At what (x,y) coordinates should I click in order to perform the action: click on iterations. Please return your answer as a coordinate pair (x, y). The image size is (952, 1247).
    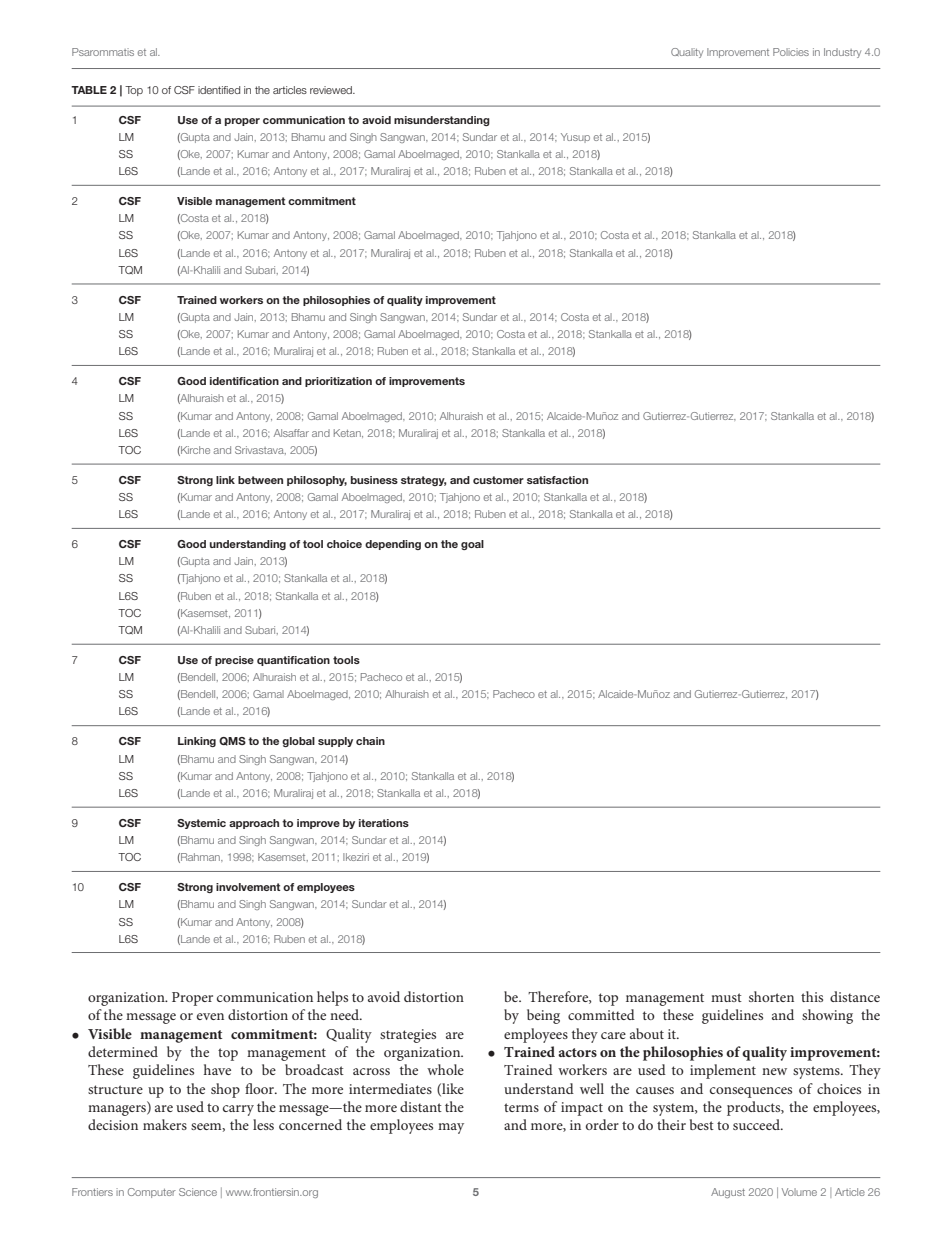
    Looking at the image, I should click on (384, 823).
